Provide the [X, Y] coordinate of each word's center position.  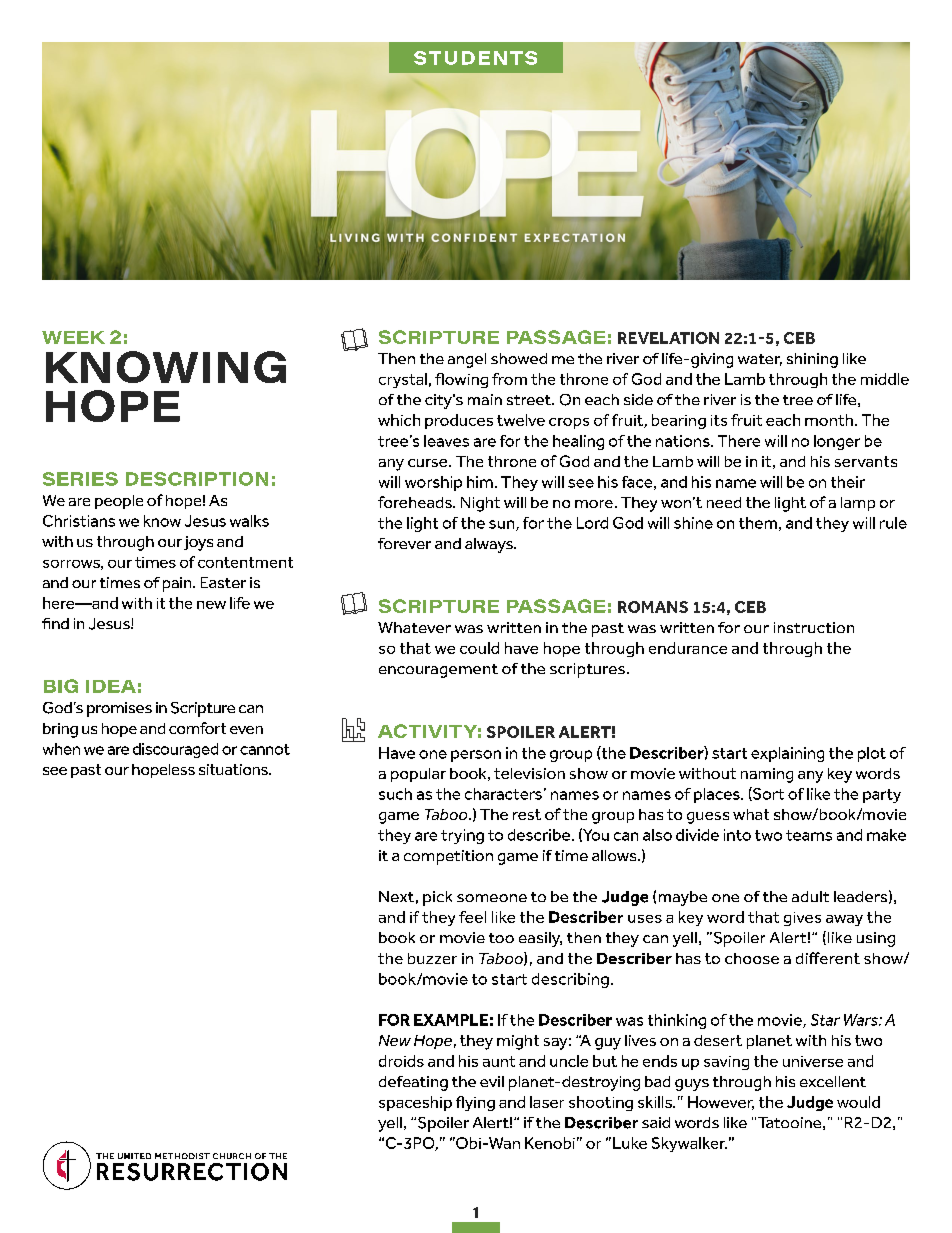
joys [198, 543]
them [758, 523]
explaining [787, 754]
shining [812, 360]
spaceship [415, 1103]
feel [472, 917]
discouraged [175, 750]
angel [467, 360]
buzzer [432, 958]
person [476, 756]
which [399, 420]
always [490, 545]
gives [802, 919]
